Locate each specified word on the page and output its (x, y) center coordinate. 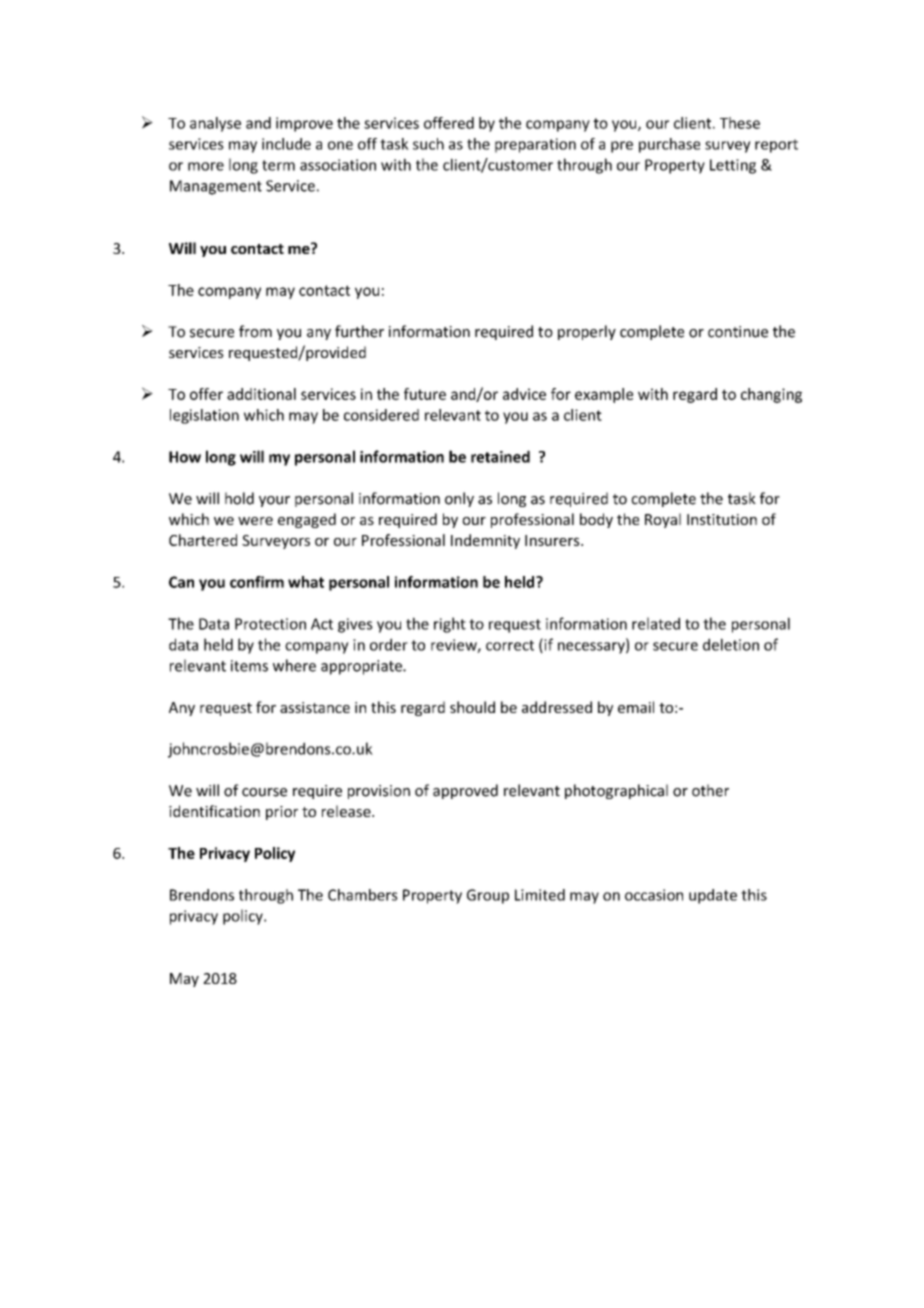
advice (524, 394)
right (450, 625)
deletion (731, 644)
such (428, 144)
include (286, 144)
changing (771, 395)
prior (282, 813)
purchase (669, 145)
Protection (270, 624)
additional (261, 394)
